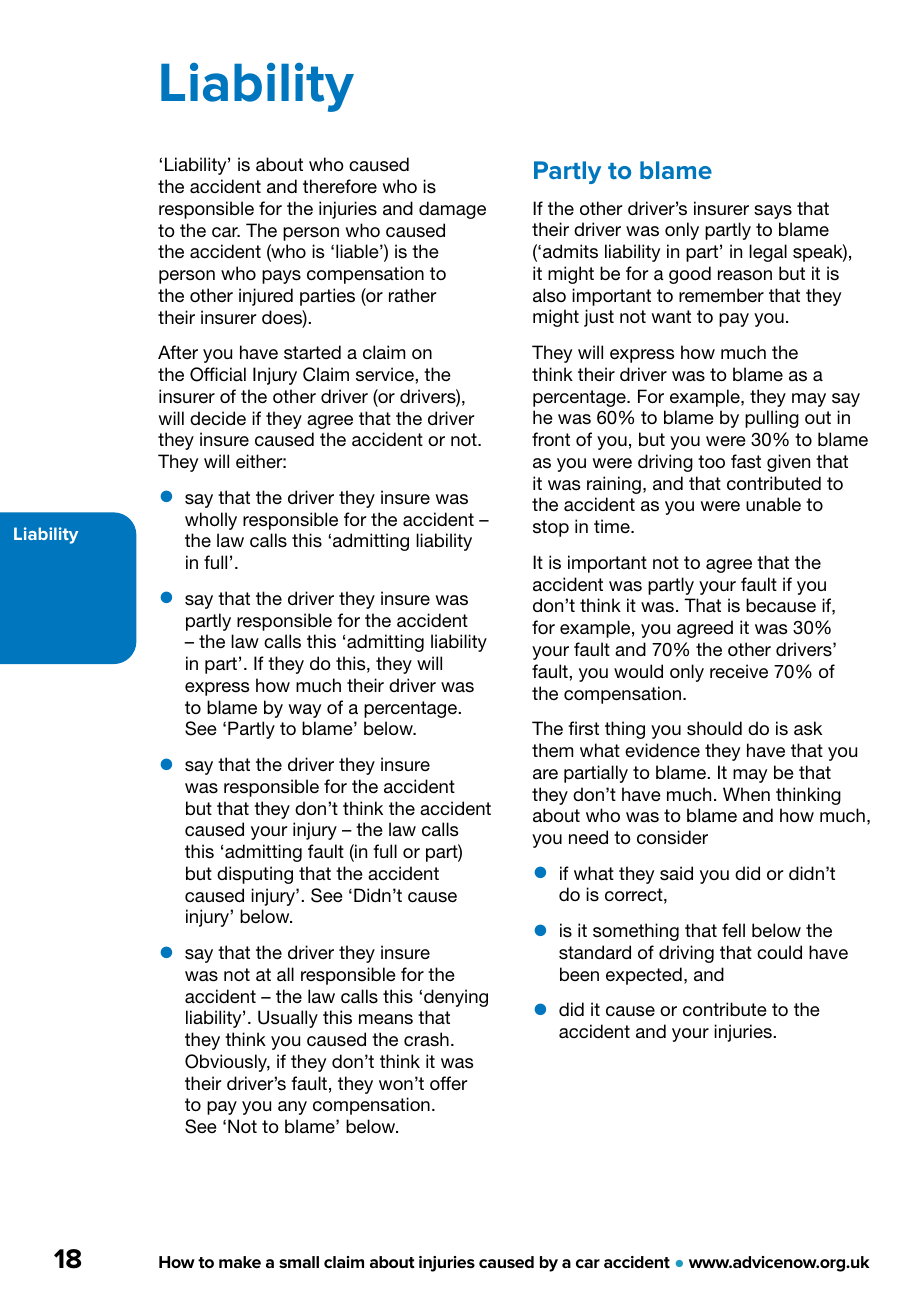  Describe the element at coordinates (240, 1262) in the screenshot. I see `make` at that location.
